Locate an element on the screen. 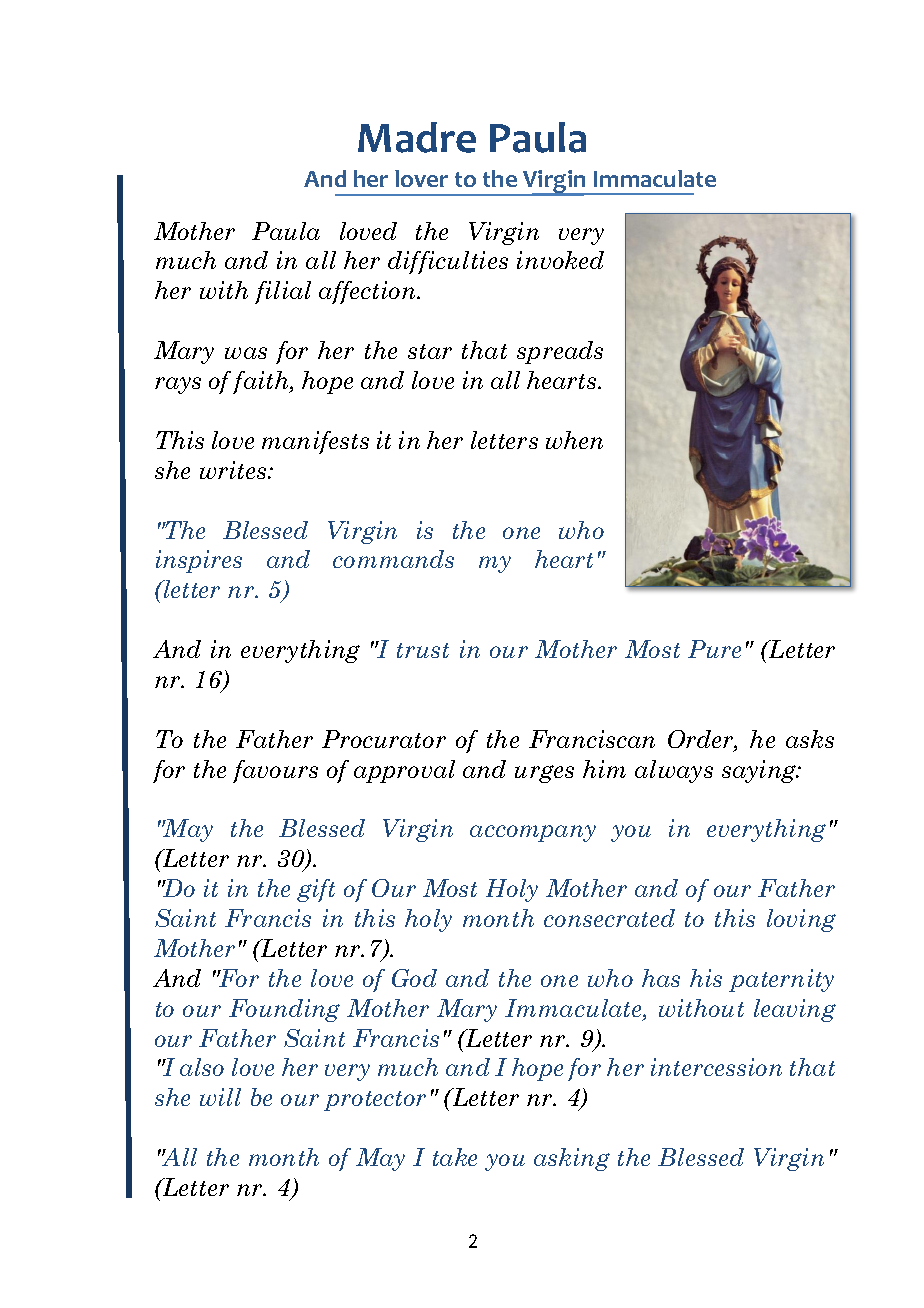 This screenshot has height=1308, width=924. was is located at coordinates (246, 353).
